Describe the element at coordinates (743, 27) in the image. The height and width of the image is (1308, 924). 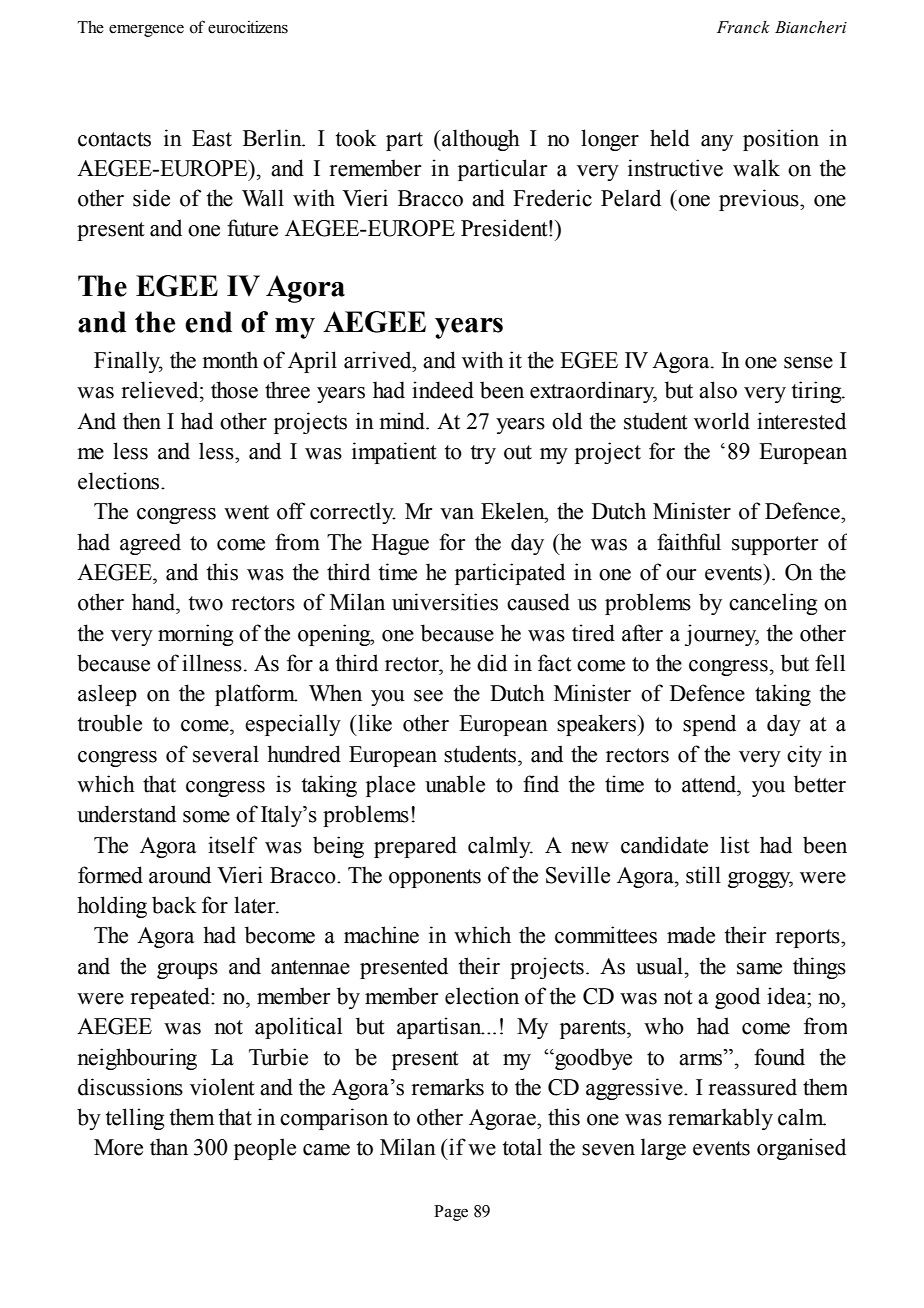
I see `Franck` at that location.
